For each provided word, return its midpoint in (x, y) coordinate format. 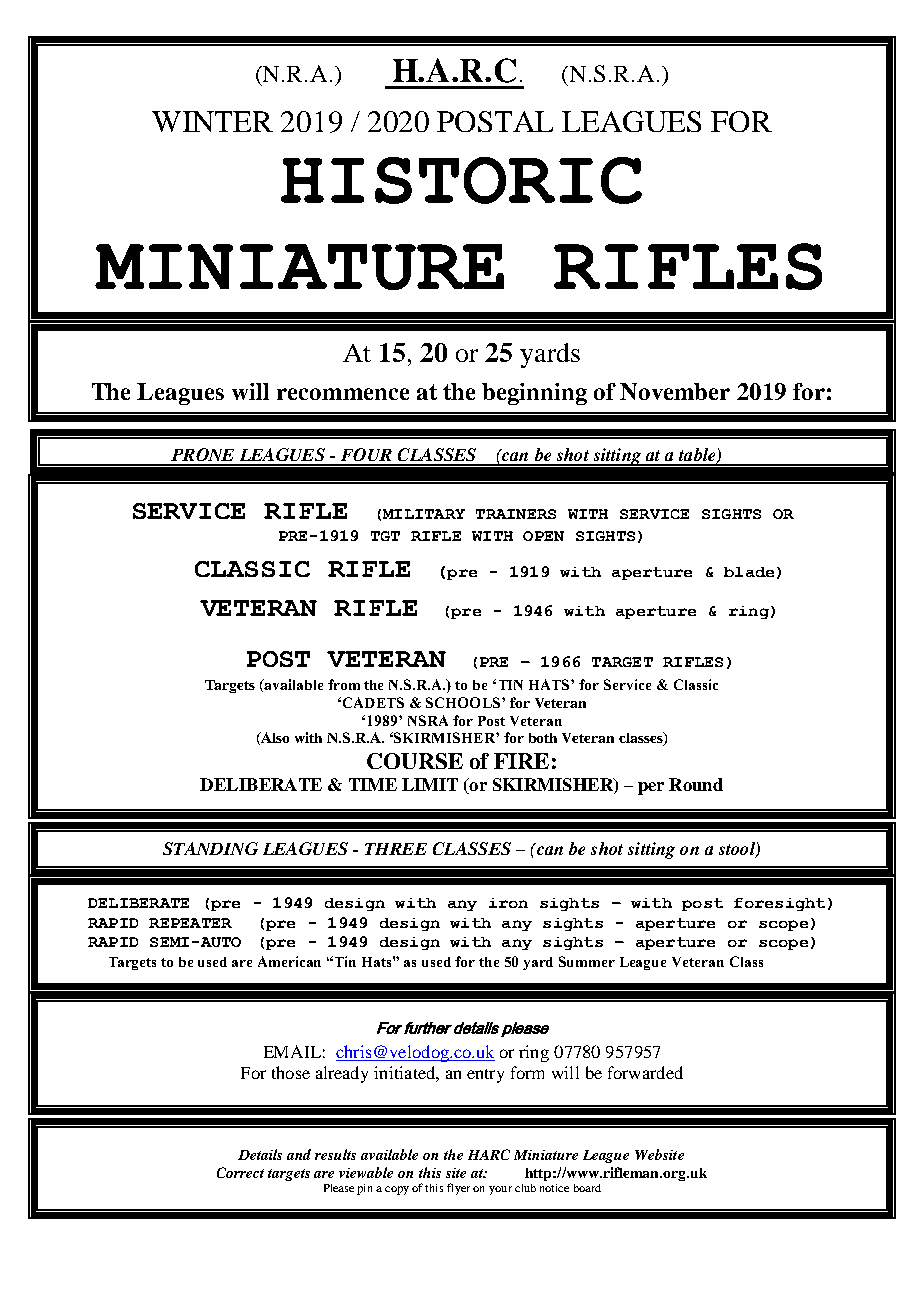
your (500, 1190)
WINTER (212, 121)
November (675, 391)
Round (696, 784)
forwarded (645, 1072)
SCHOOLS (463, 702)
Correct (240, 1172)
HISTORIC (461, 180)
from (344, 684)
